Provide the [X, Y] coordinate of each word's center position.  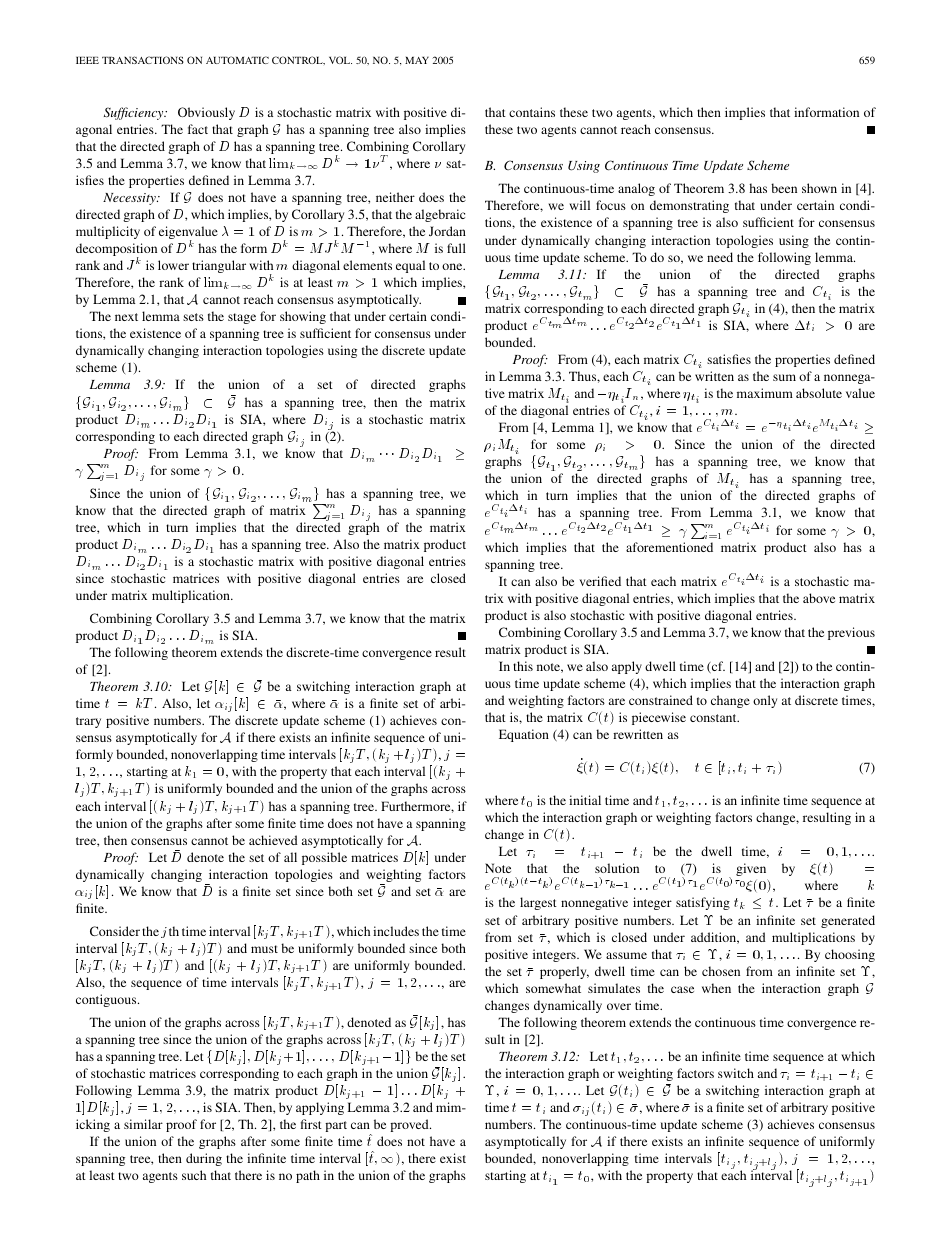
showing [303, 317]
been [784, 188]
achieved [273, 840]
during [204, 1159]
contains [532, 112]
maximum [765, 393]
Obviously [206, 113]
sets [193, 317]
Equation [524, 735]
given [751, 869]
